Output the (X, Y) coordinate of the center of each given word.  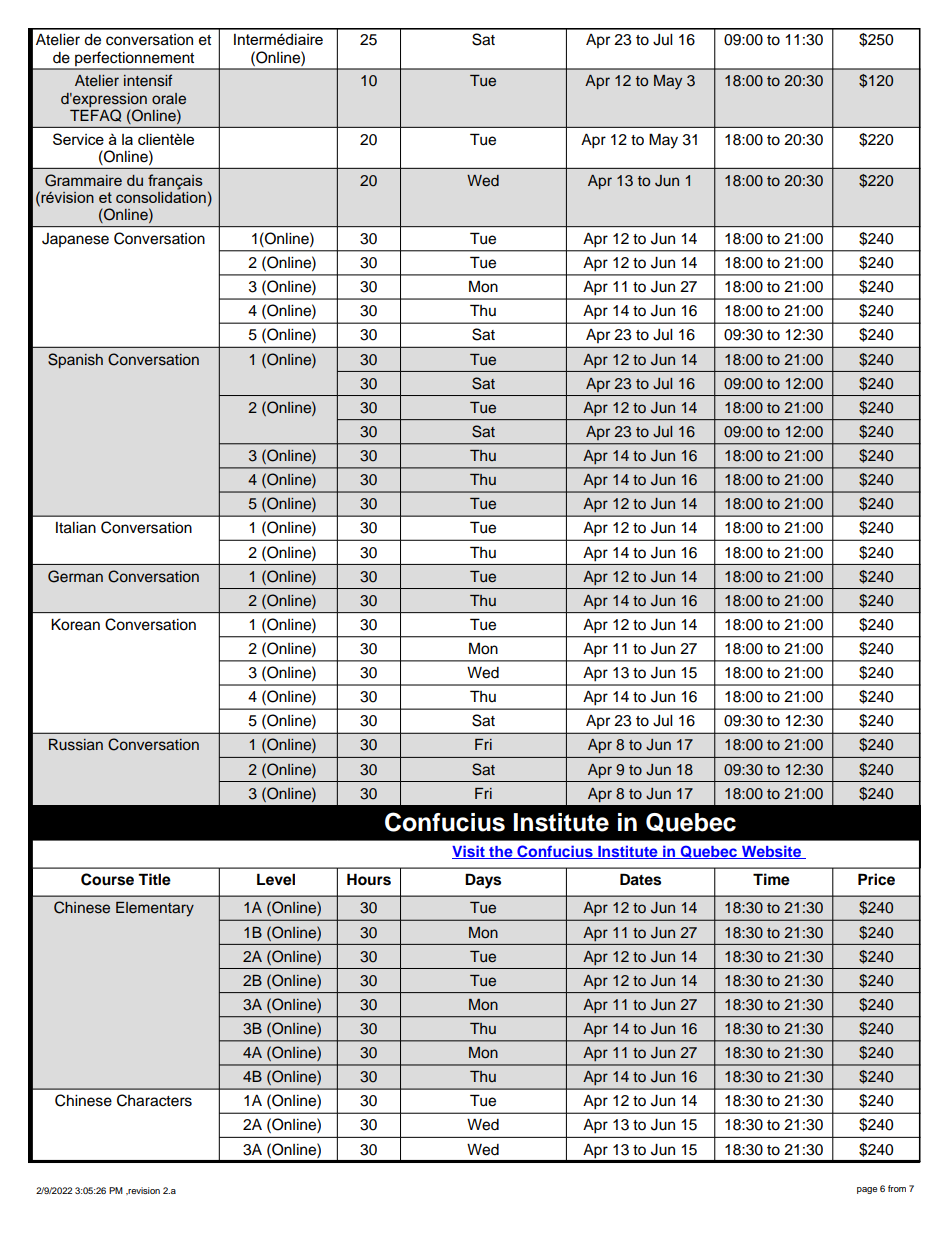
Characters (154, 1100)
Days (483, 881)
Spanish (75, 361)
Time (771, 879)
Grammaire (83, 180)
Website (771, 852)
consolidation (161, 196)
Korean (75, 624)
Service (78, 139)
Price (876, 879)
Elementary (155, 909)
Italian (76, 528)
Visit (469, 852)
